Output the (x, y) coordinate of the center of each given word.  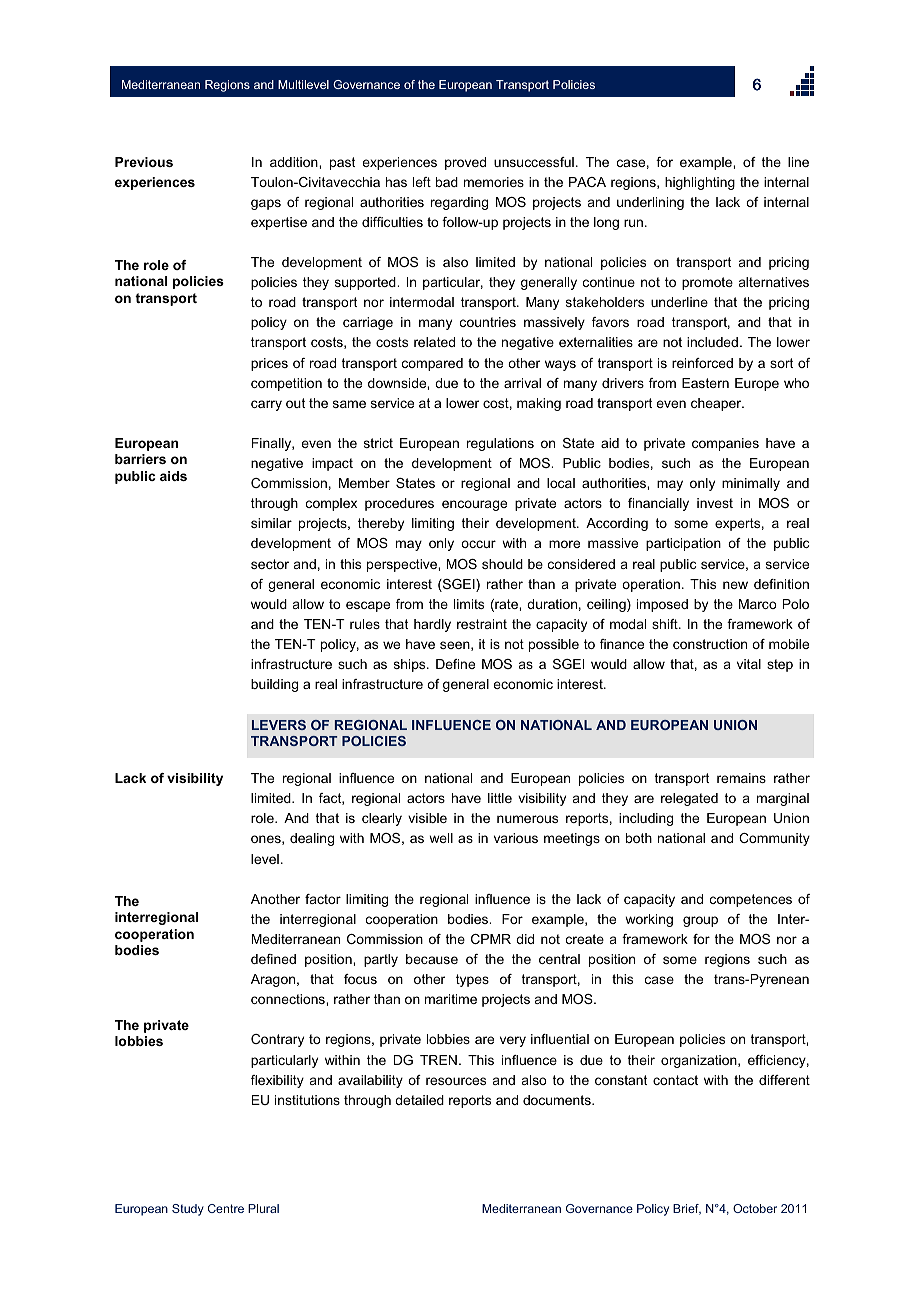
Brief (687, 1209)
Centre (226, 1208)
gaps (266, 204)
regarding (459, 203)
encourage (474, 505)
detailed (419, 1100)
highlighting (700, 183)
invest (715, 503)
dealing (312, 839)
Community (774, 839)
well (441, 838)
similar (271, 523)
